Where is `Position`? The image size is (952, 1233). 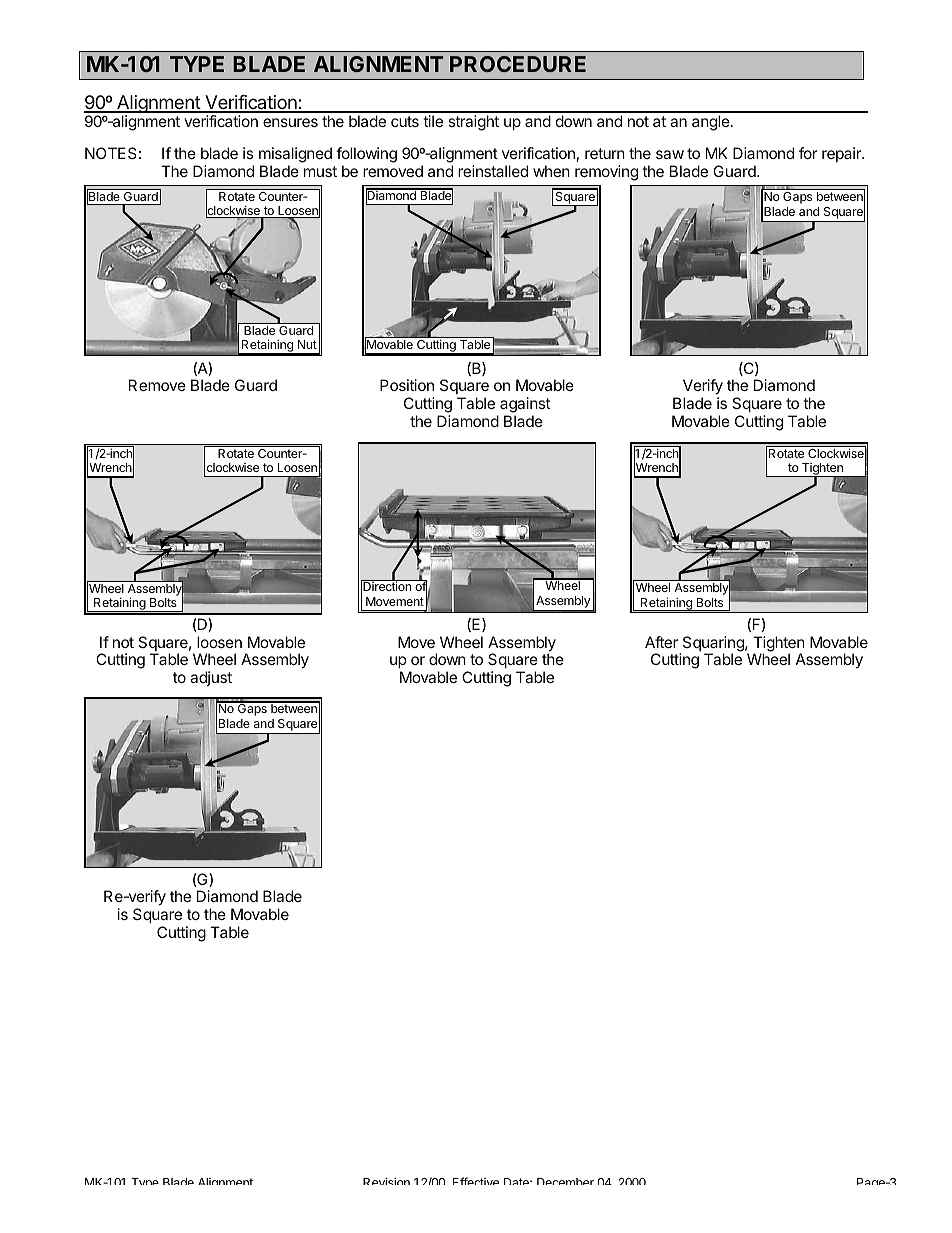
Position is located at coordinates (407, 385).
